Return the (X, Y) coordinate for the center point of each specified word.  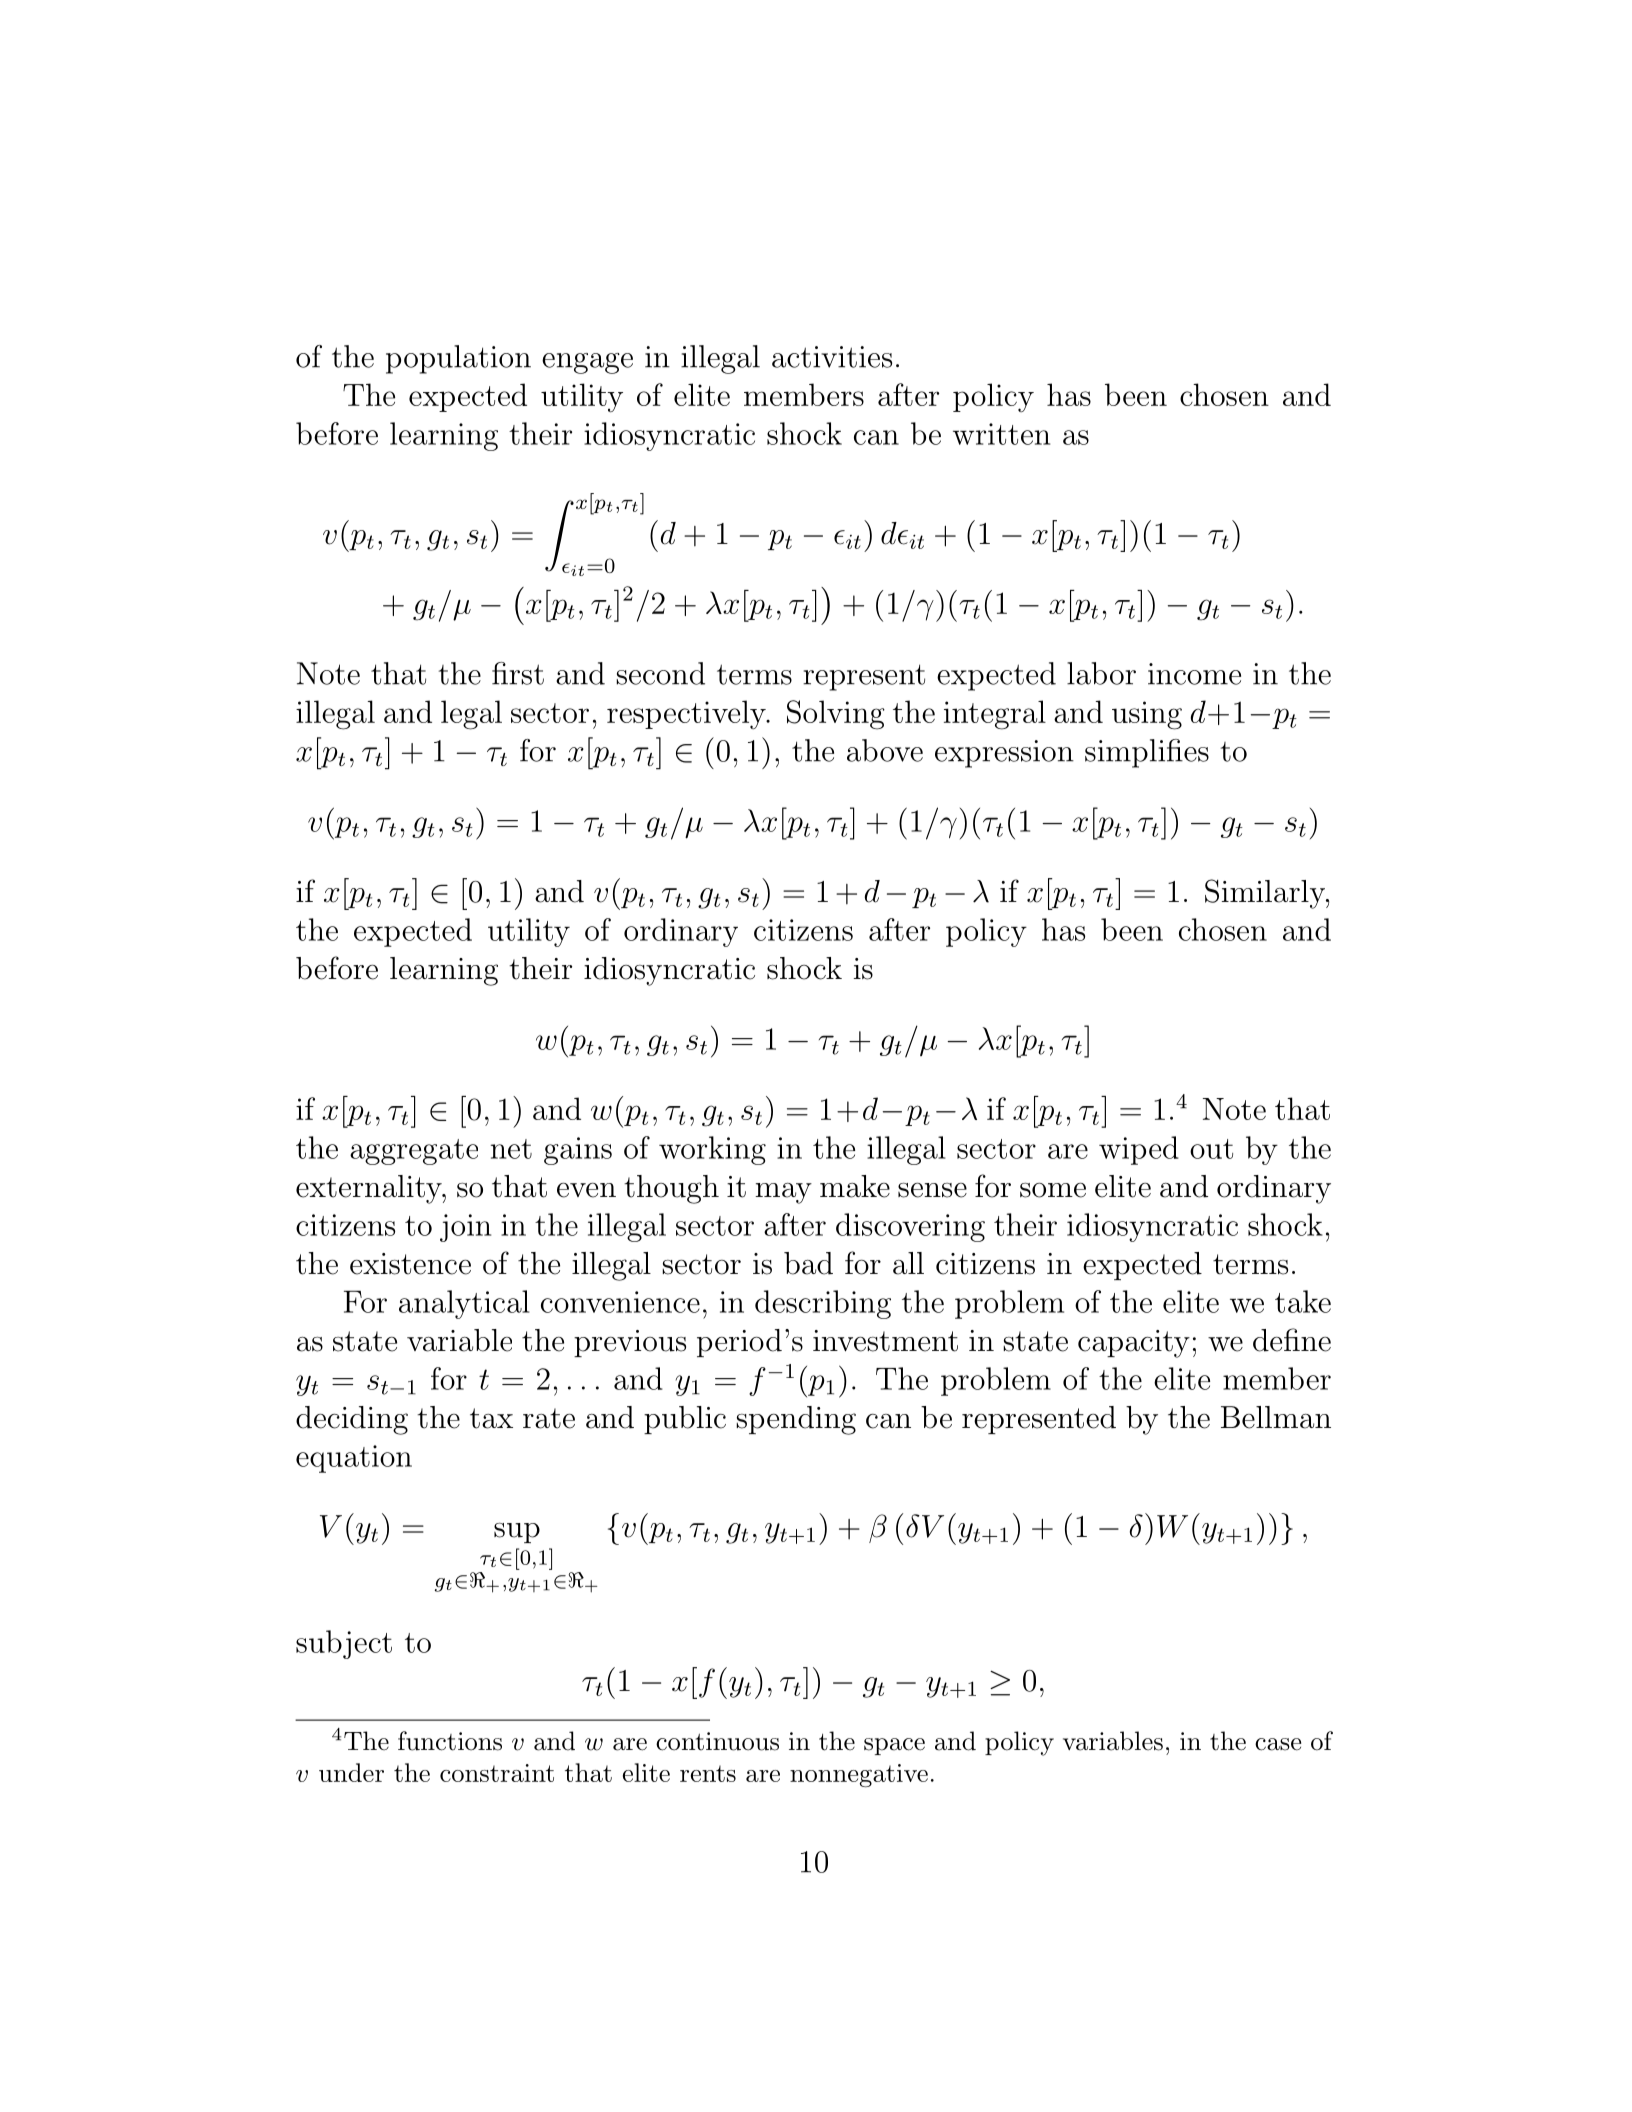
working (712, 1150)
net (511, 1149)
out (1211, 1149)
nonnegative (859, 1775)
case (1278, 1744)
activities (832, 357)
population (458, 359)
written (1001, 434)
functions (450, 1741)
